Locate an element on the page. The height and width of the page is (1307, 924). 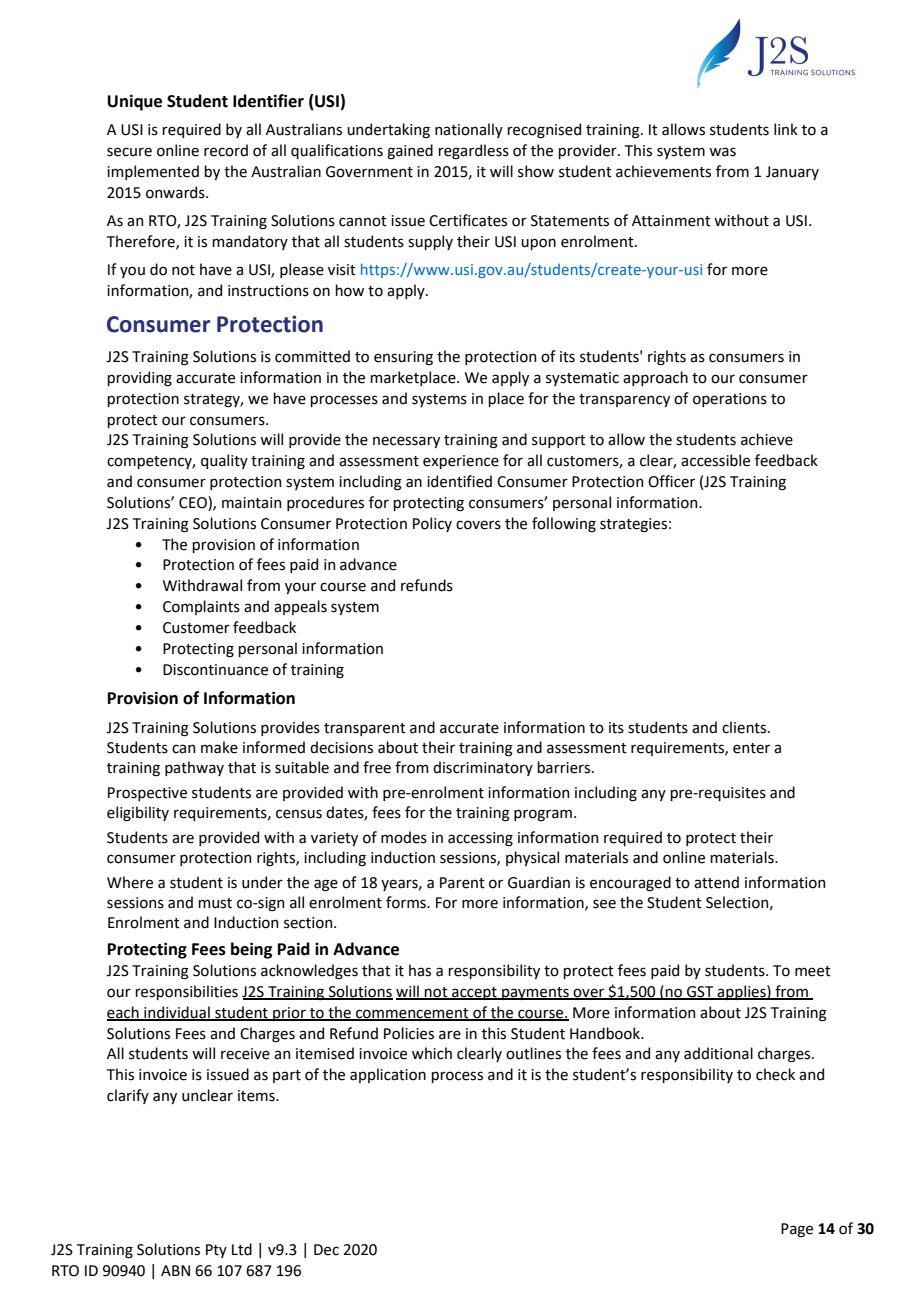
Pty is located at coordinates (216, 1251).
